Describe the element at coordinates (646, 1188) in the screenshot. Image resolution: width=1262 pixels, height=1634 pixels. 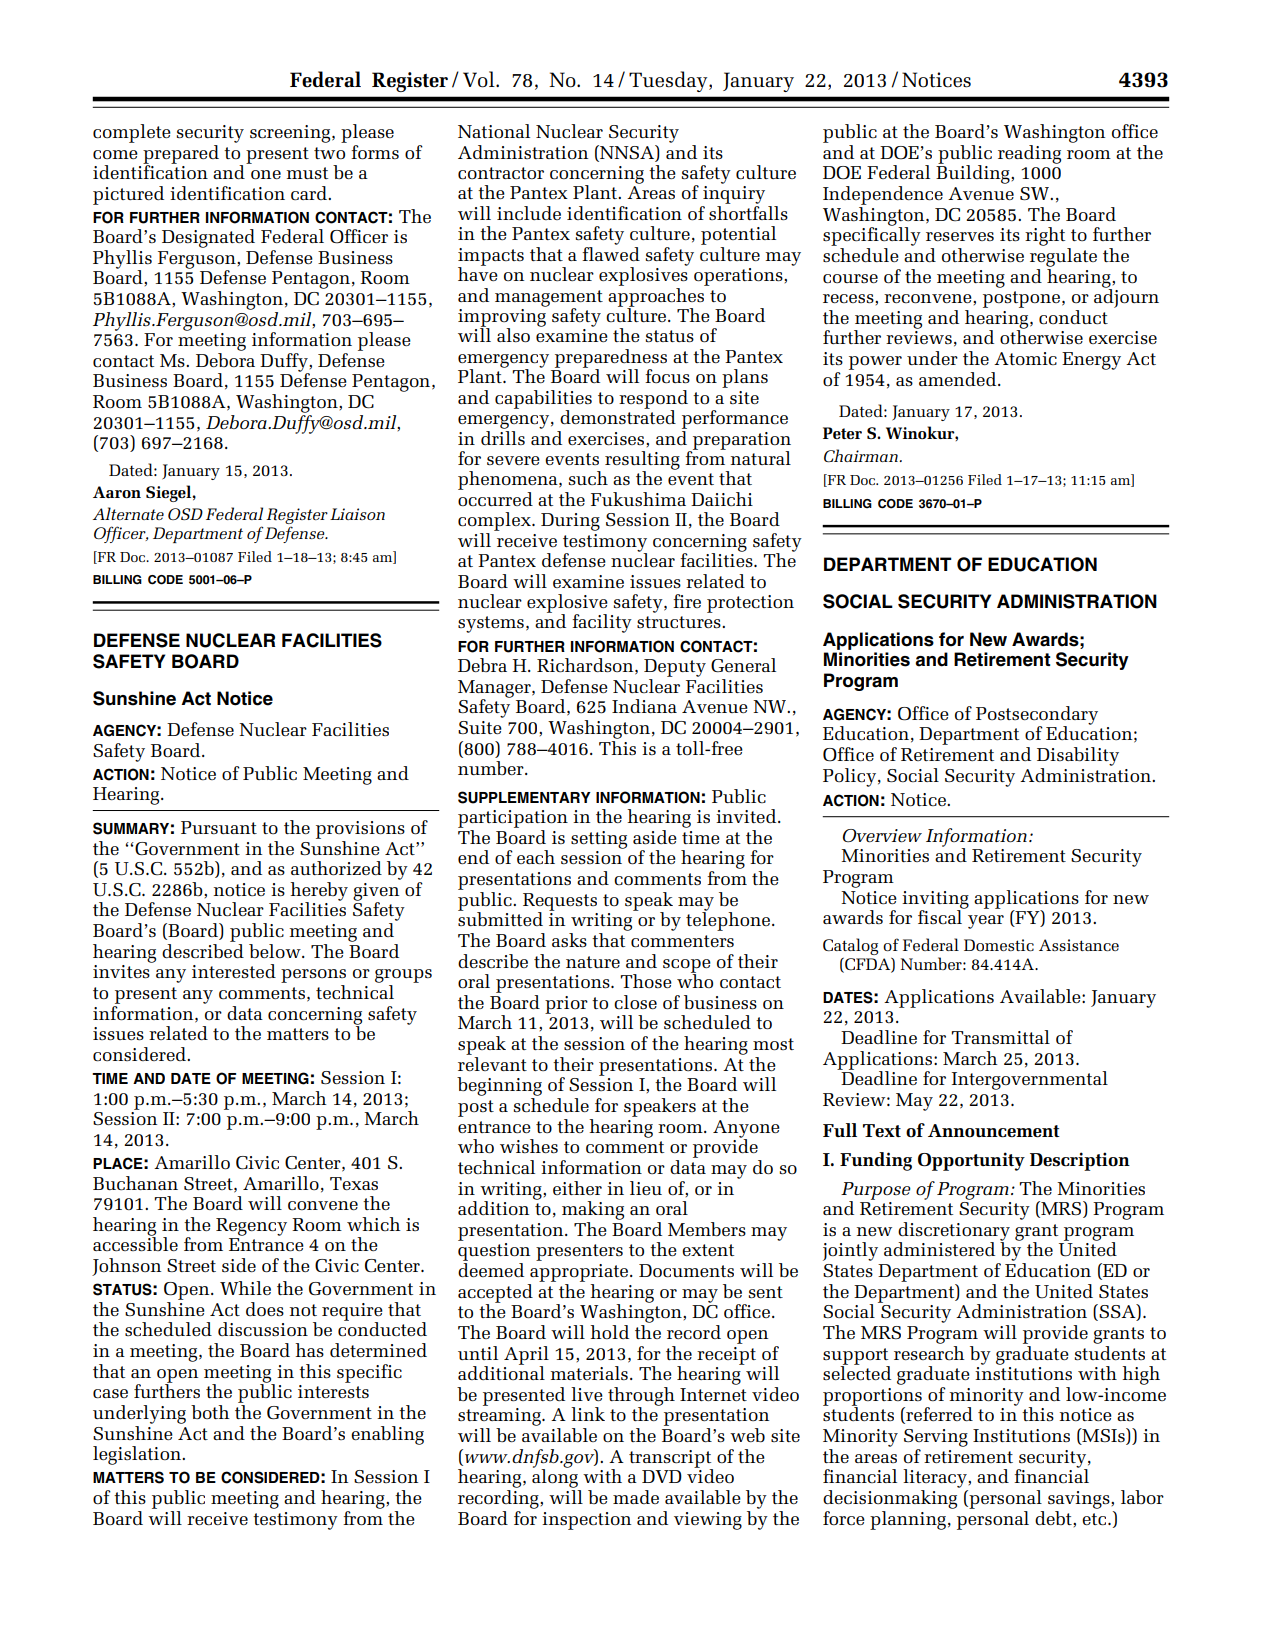
I see `lieu` at that location.
